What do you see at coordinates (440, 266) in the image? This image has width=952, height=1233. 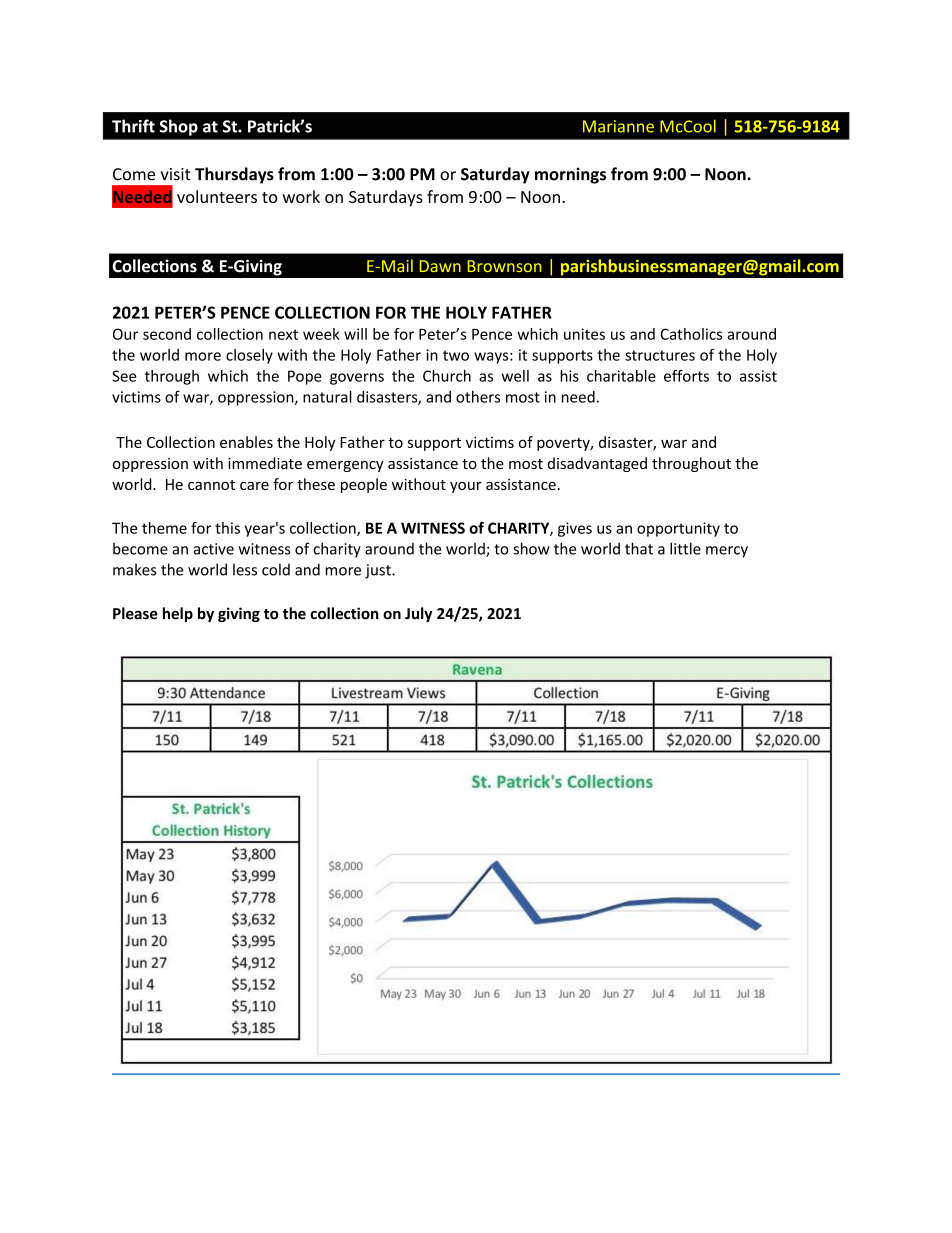 I see `Dawn` at bounding box center [440, 266].
